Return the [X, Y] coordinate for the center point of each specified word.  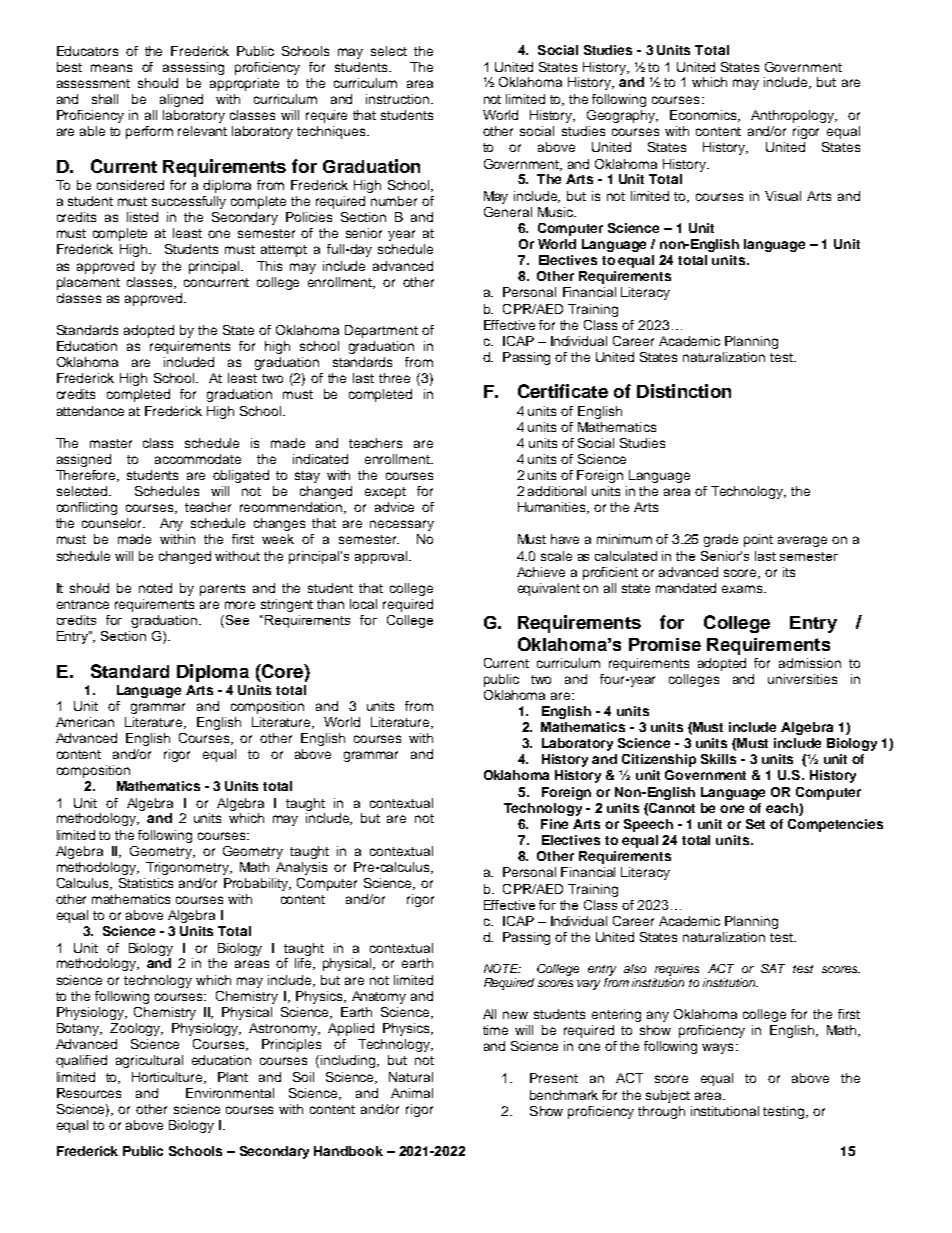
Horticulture [168, 1078]
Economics [705, 116]
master [111, 443]
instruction [399, 99]
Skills [718, 759]
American [85, 722]
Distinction [684, 391]
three [394, 378]
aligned [181, 100]
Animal [412, 1093]
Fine [554, 824]
